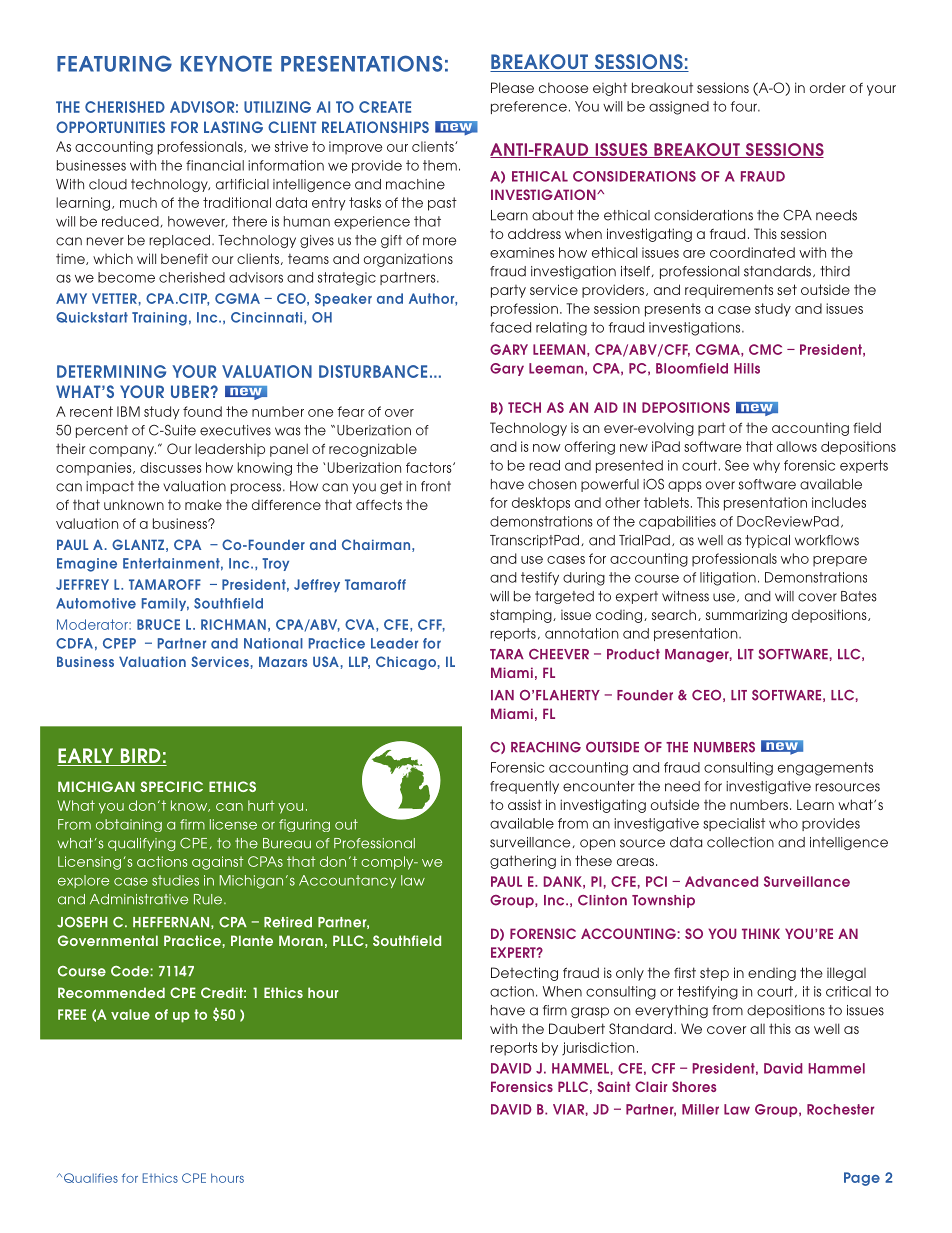 The width and height of the document is (952, 1233). Describe the element at coordinates (111, 371) in the document. I see `DETERMINING` at that location.
